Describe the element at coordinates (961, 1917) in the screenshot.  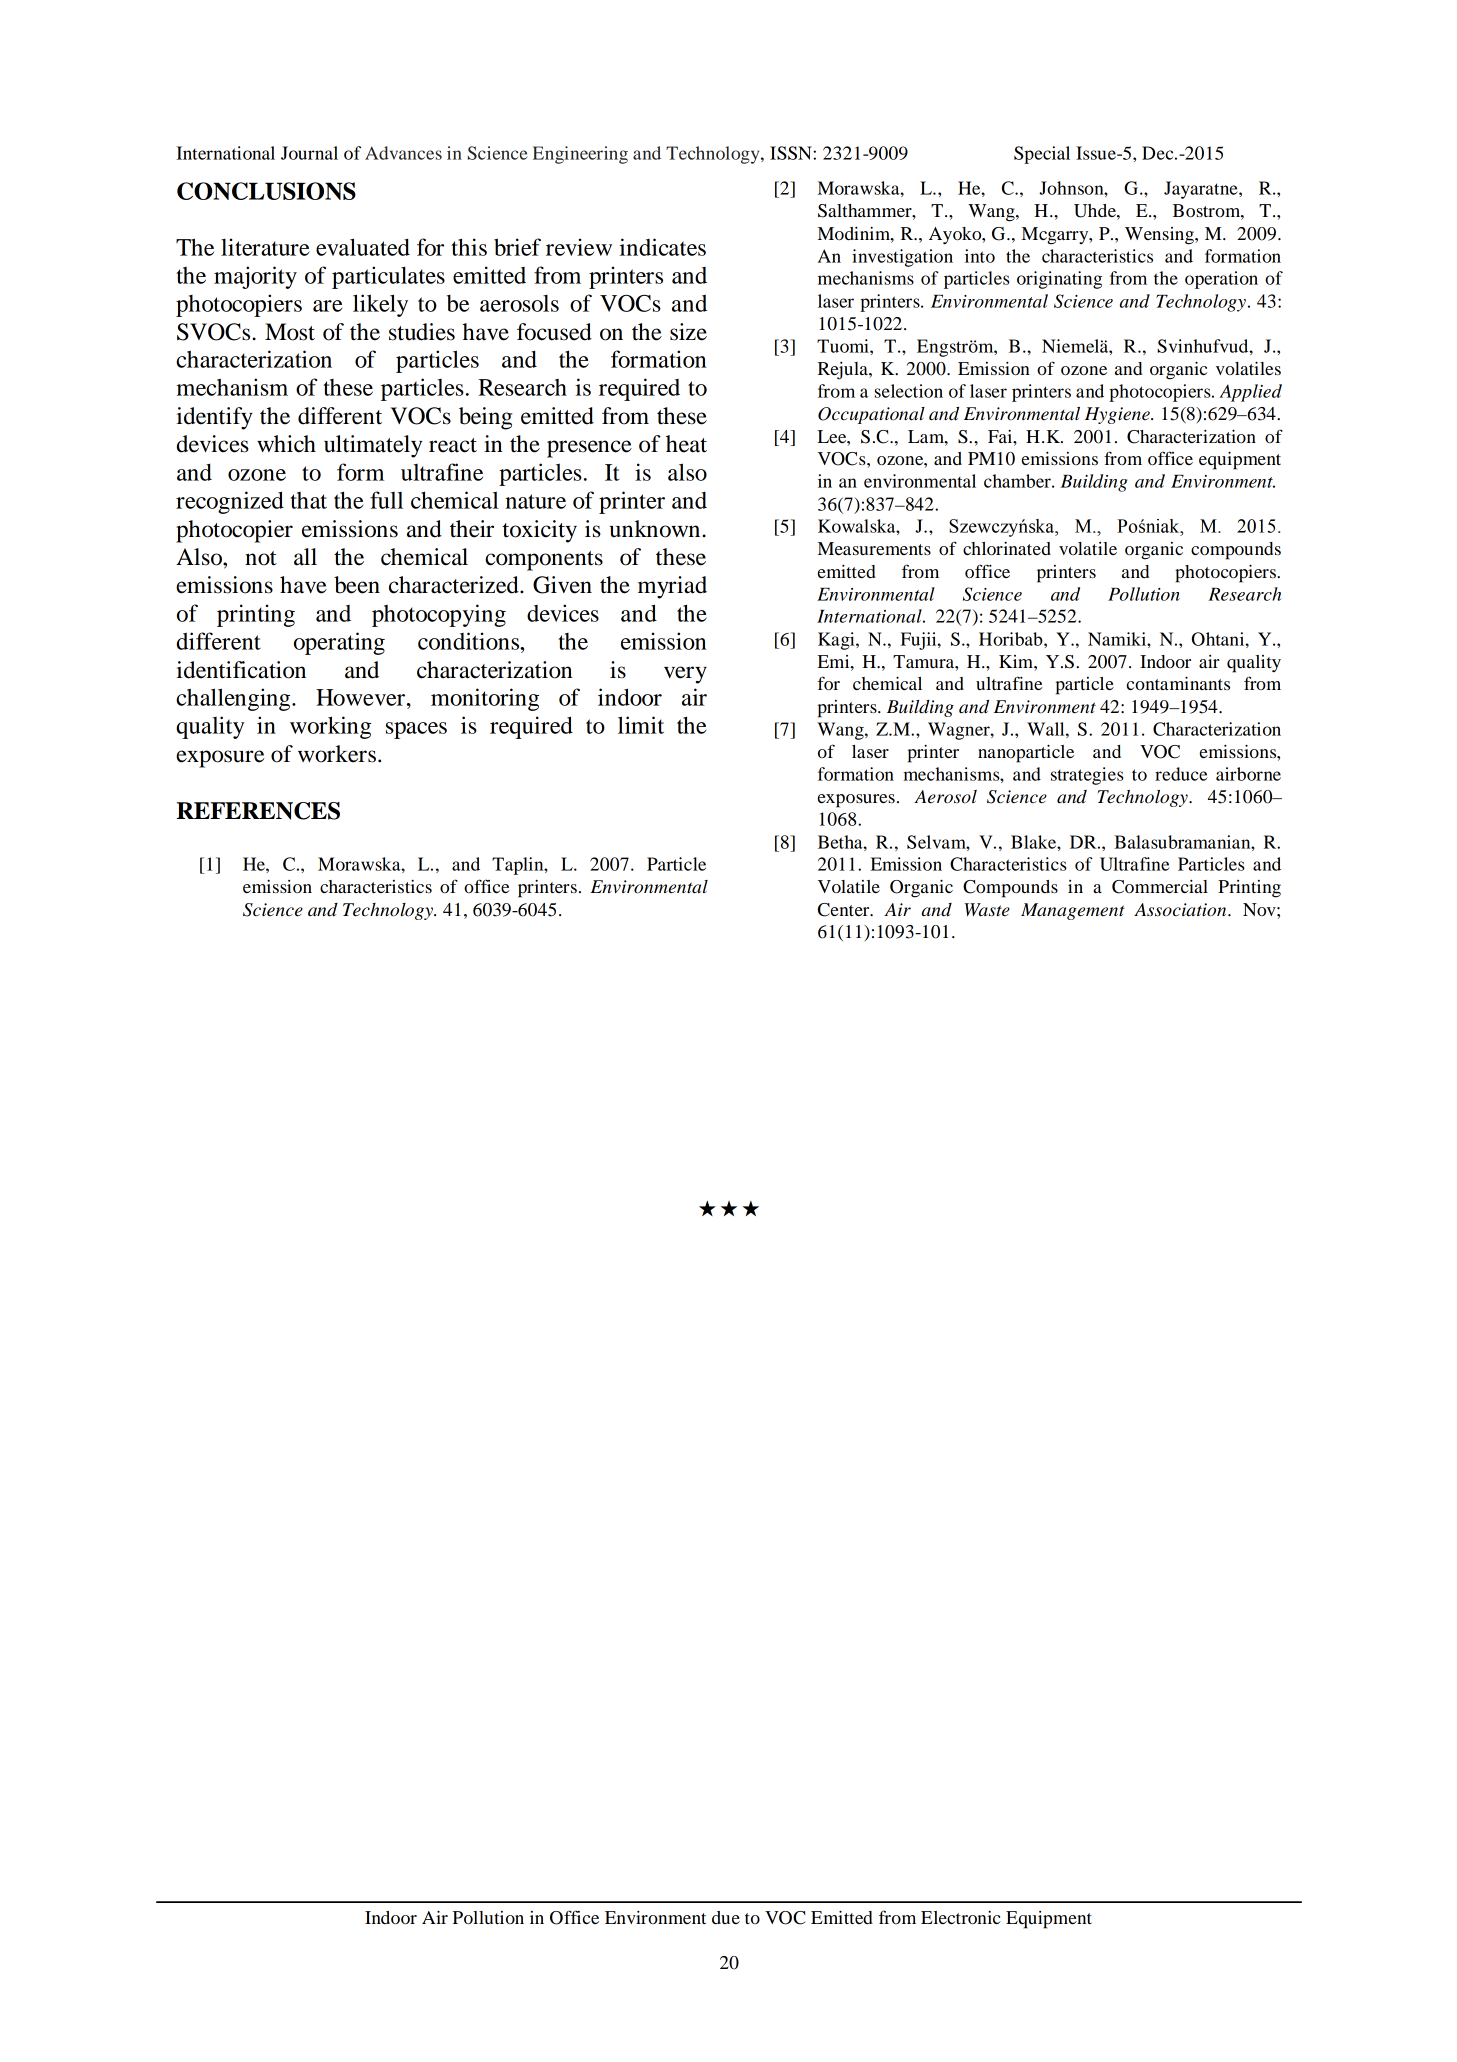
I see `Electronic` at that location.
